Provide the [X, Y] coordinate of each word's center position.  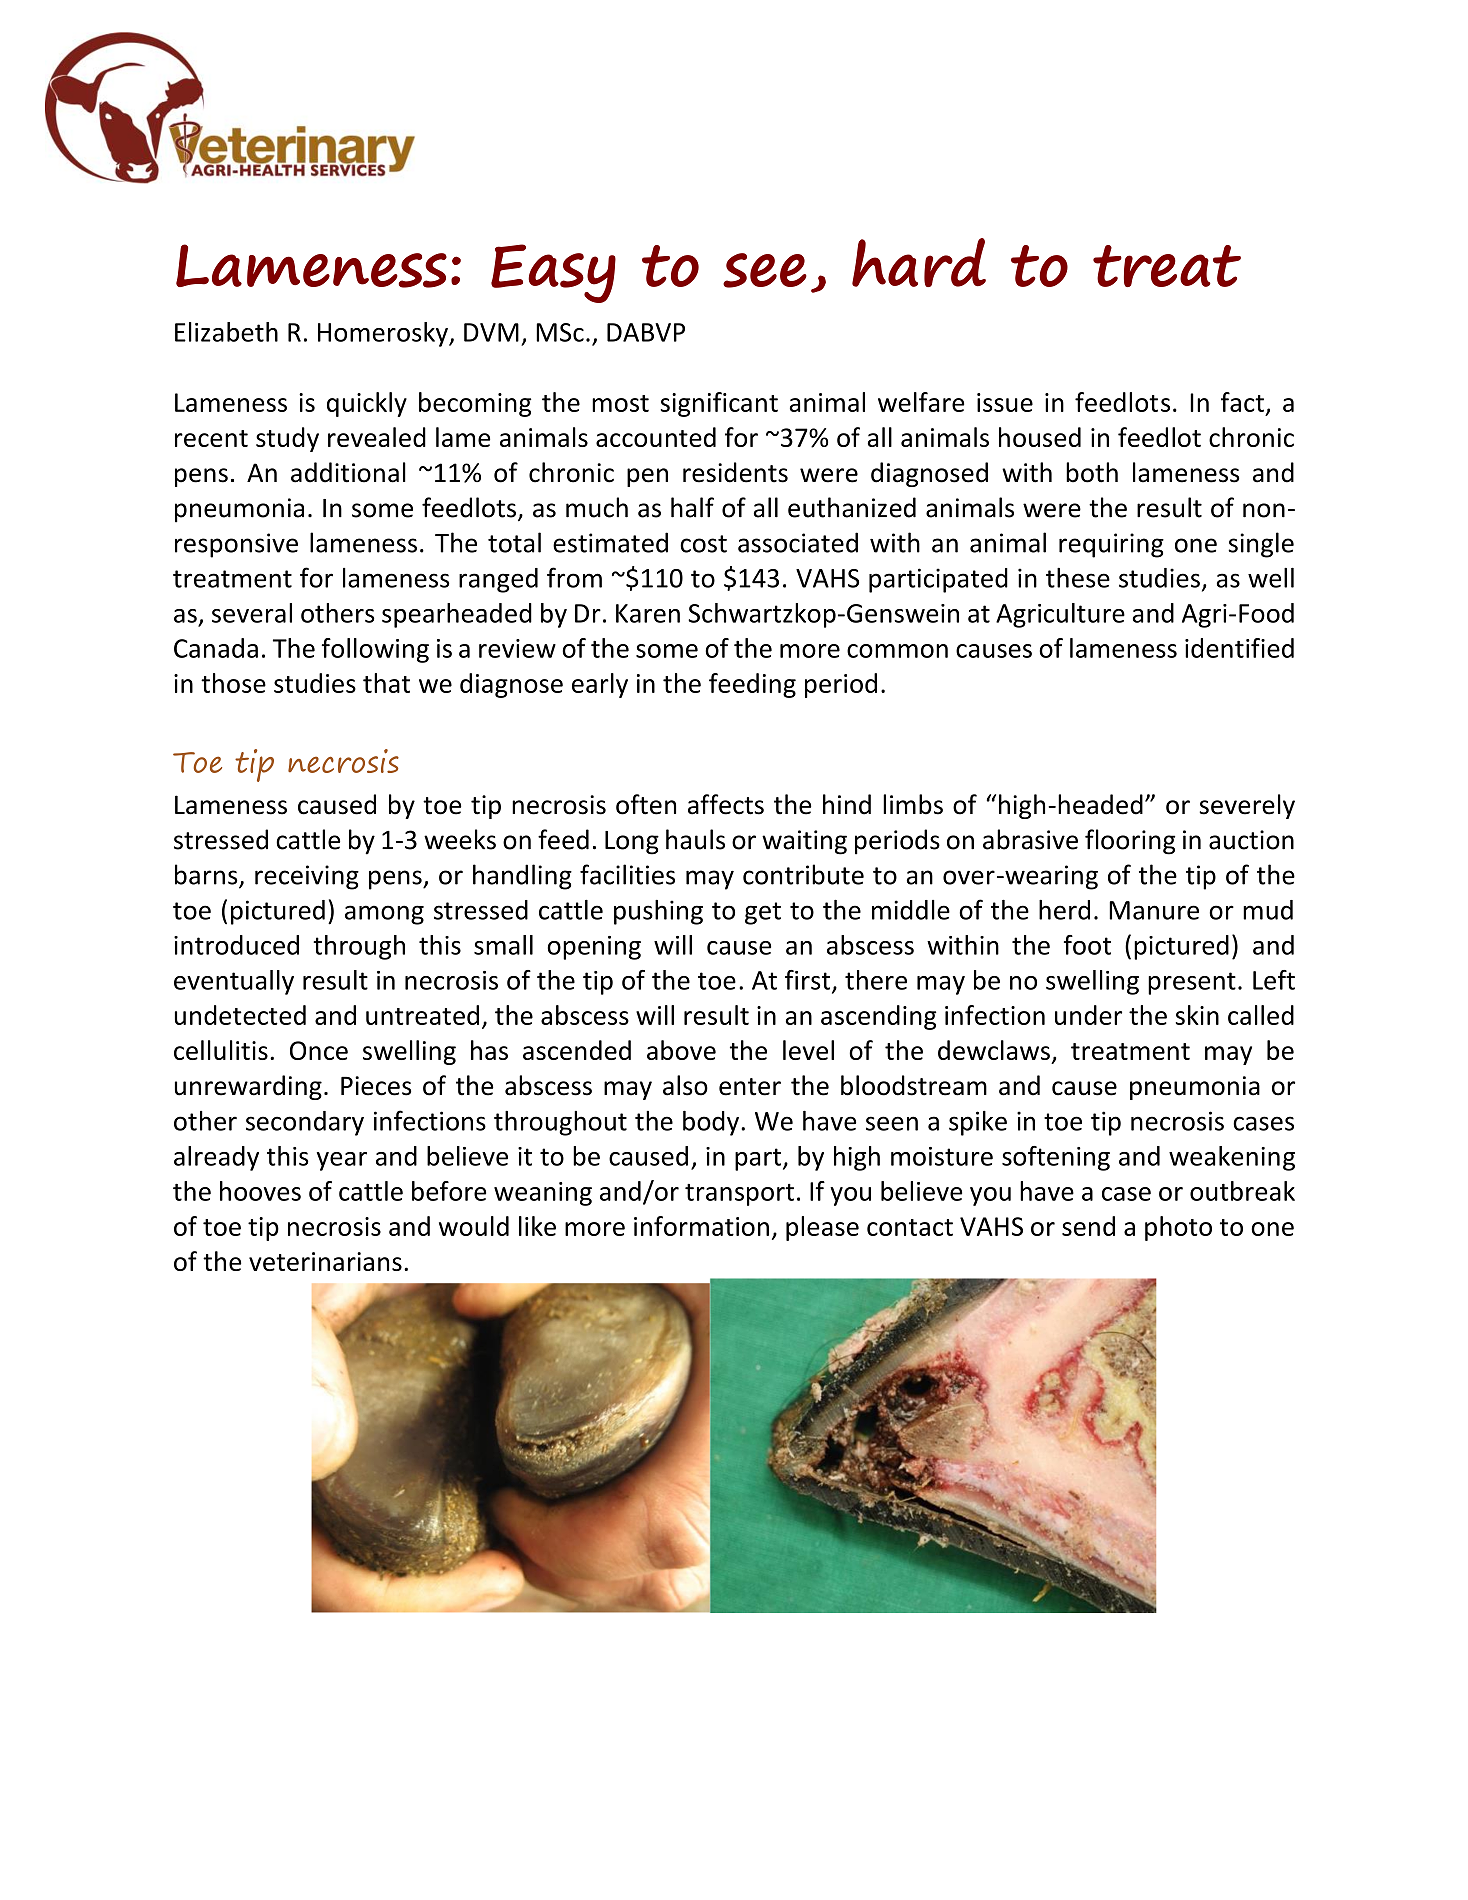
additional [348, 472]
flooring [1130, 842]
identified [1239, 648]
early [600, 685]
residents [735, 472]
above [681, 1050]
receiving [307, 877]
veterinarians [325, 1261]
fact [1242, 402]
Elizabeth [226, 332]
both [1092, 472]
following [375, 650]
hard [919, 262]
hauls [695, 839]
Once [319, 1050]
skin [1197, 1015]
